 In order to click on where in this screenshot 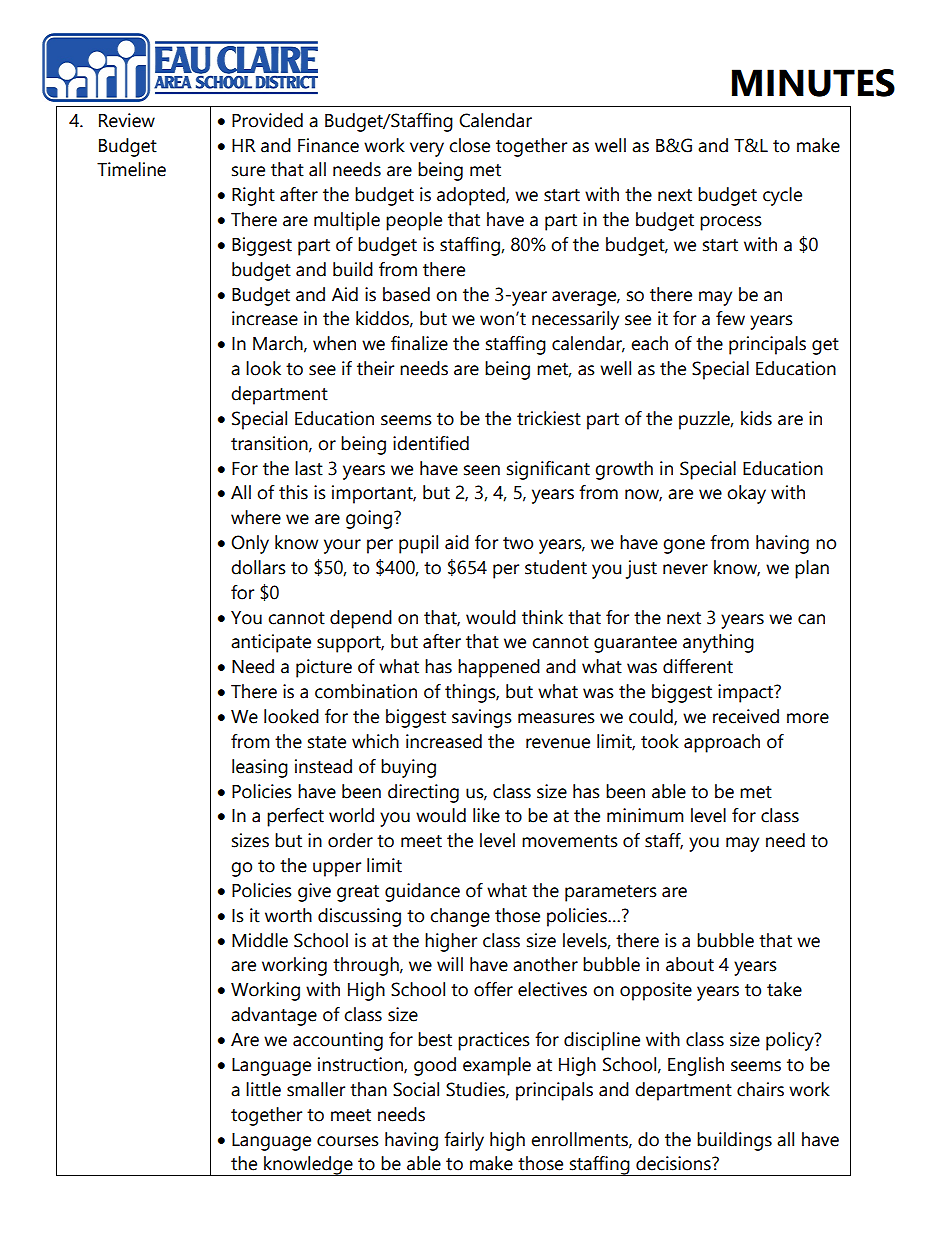, I will do `click(256, 517)`.
